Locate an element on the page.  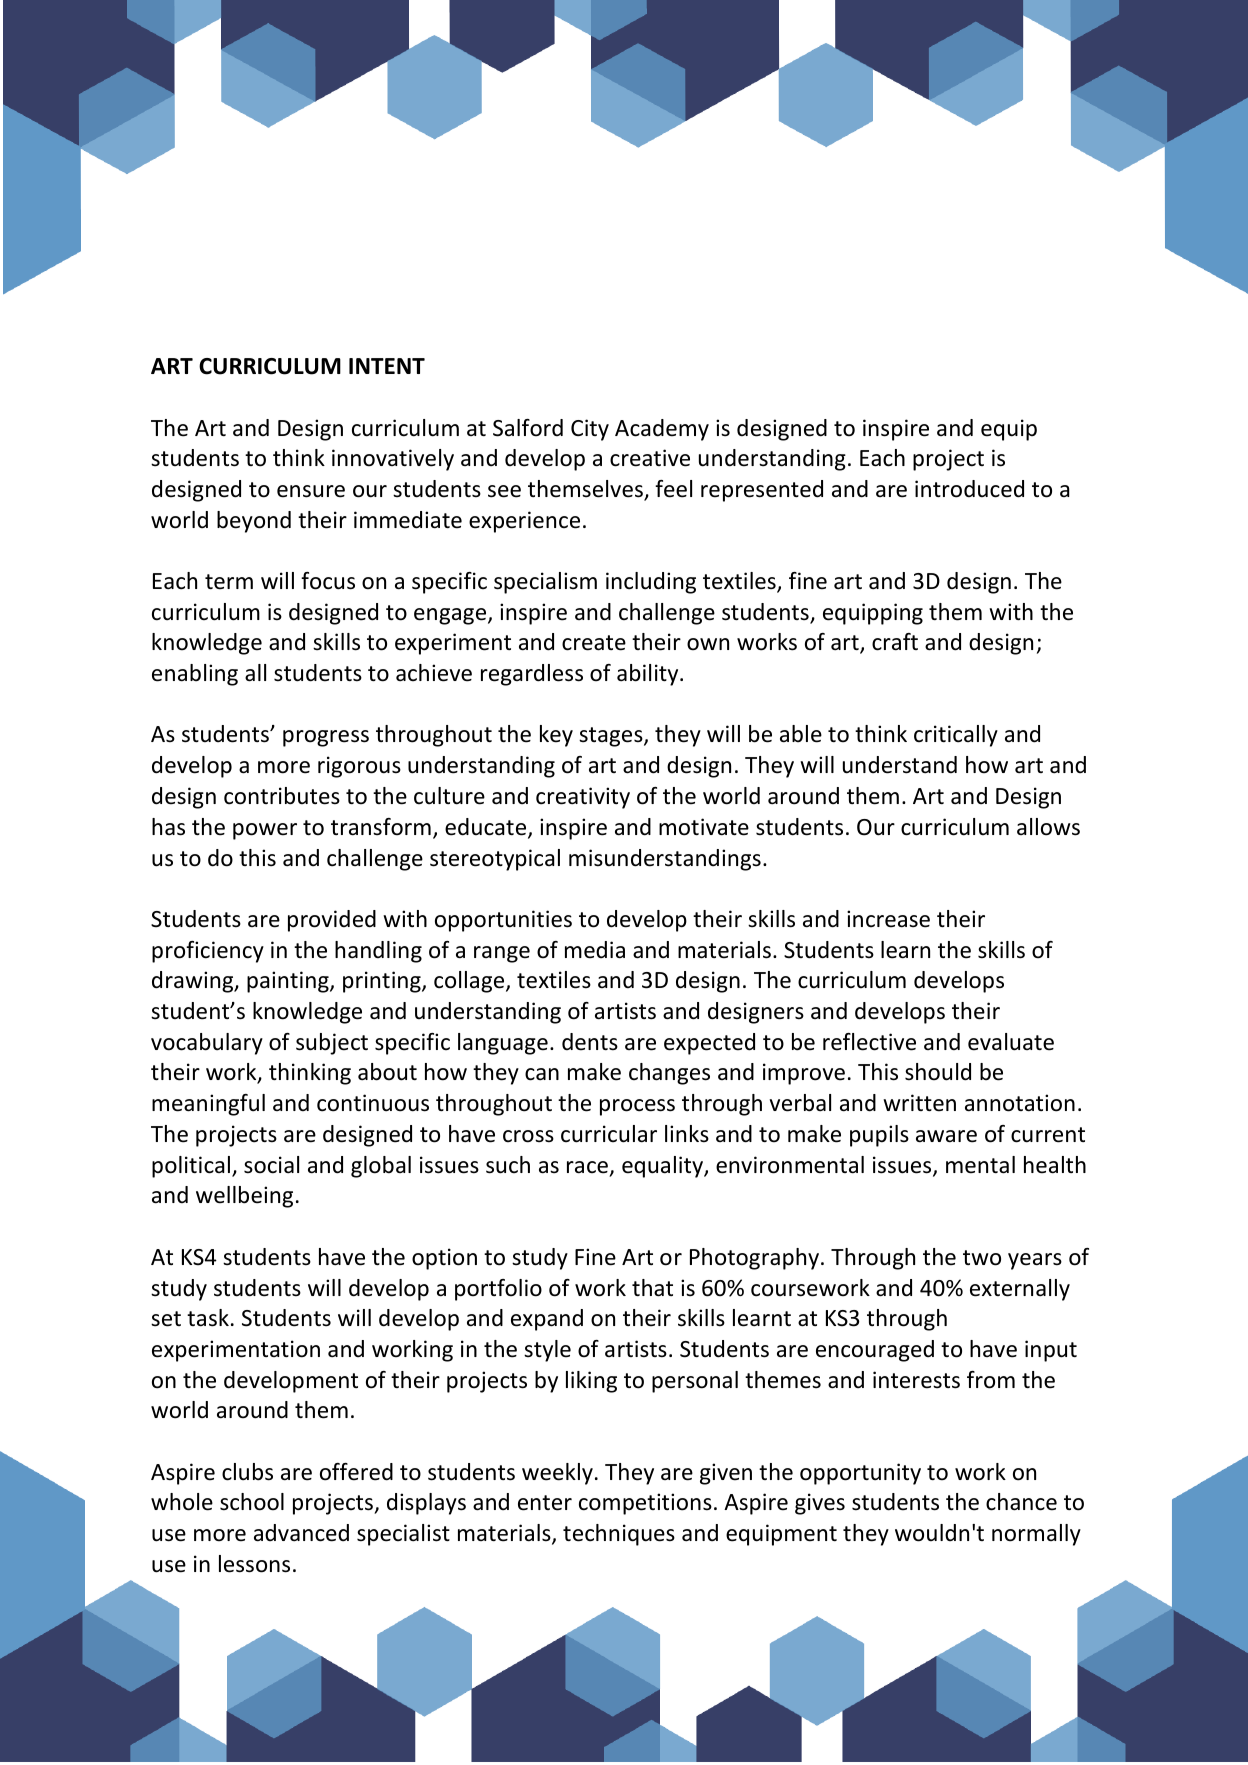
contributes is located at coordinates (282, 796).
